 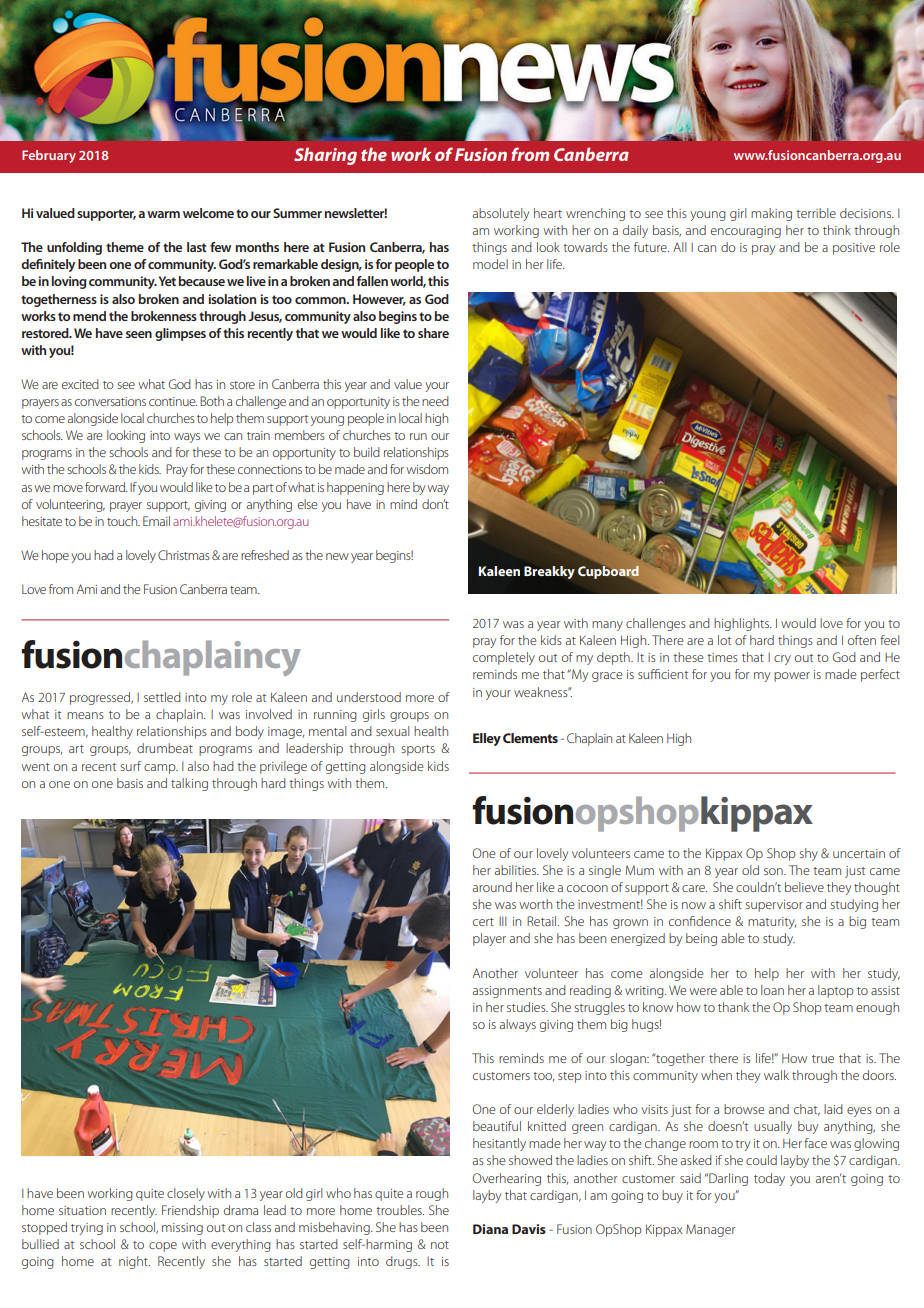 What do you see at coordinates (427, 469) in the document?
I see `wisdom` at bounding box center [427, 469].
